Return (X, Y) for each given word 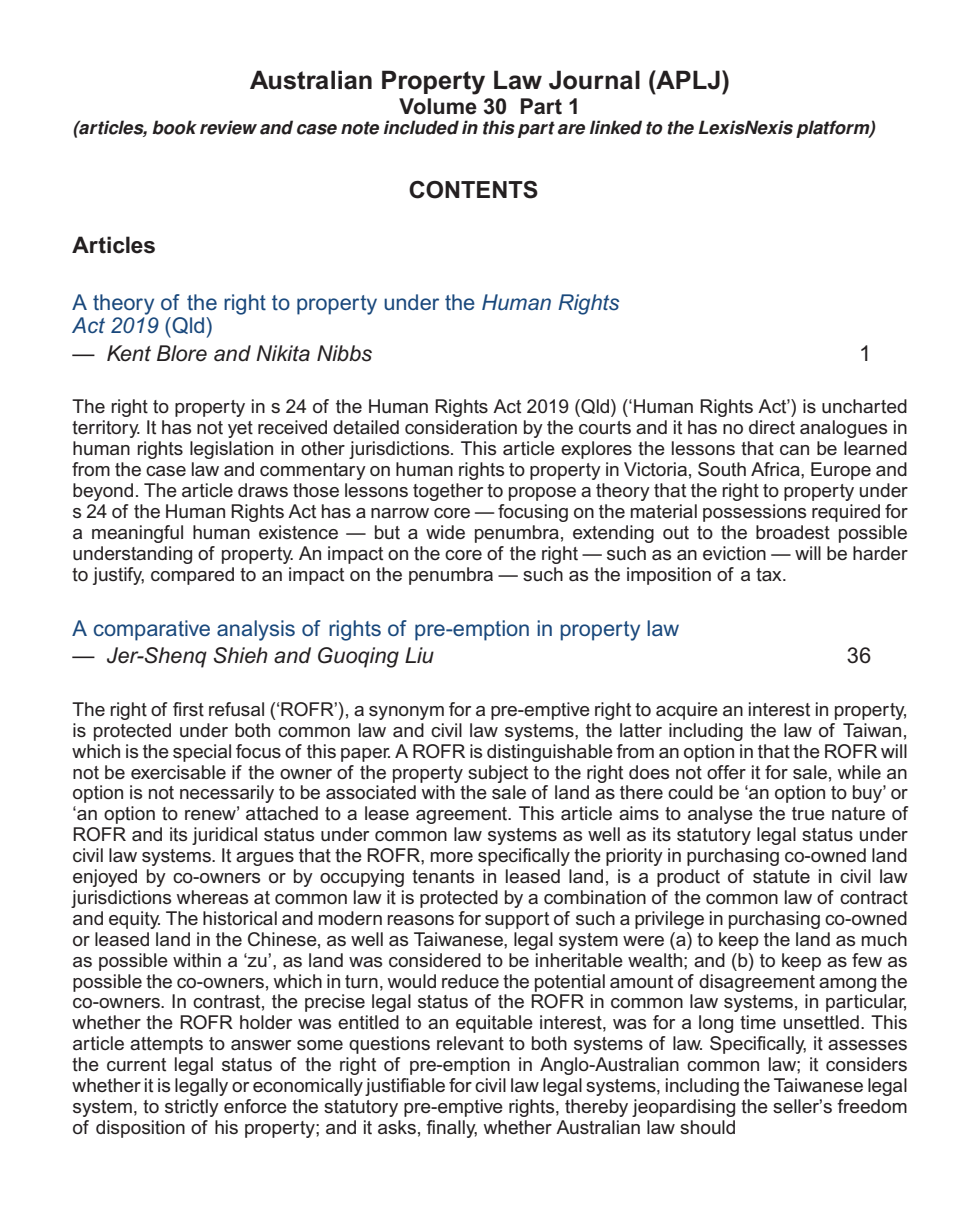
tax (770, 575)
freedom (872, 1106)
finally (451, 1129)
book (174, 127)
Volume (438, 106)
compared (192, 576)
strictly (192, 1108)
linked (616, 127)
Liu (419, 655)
